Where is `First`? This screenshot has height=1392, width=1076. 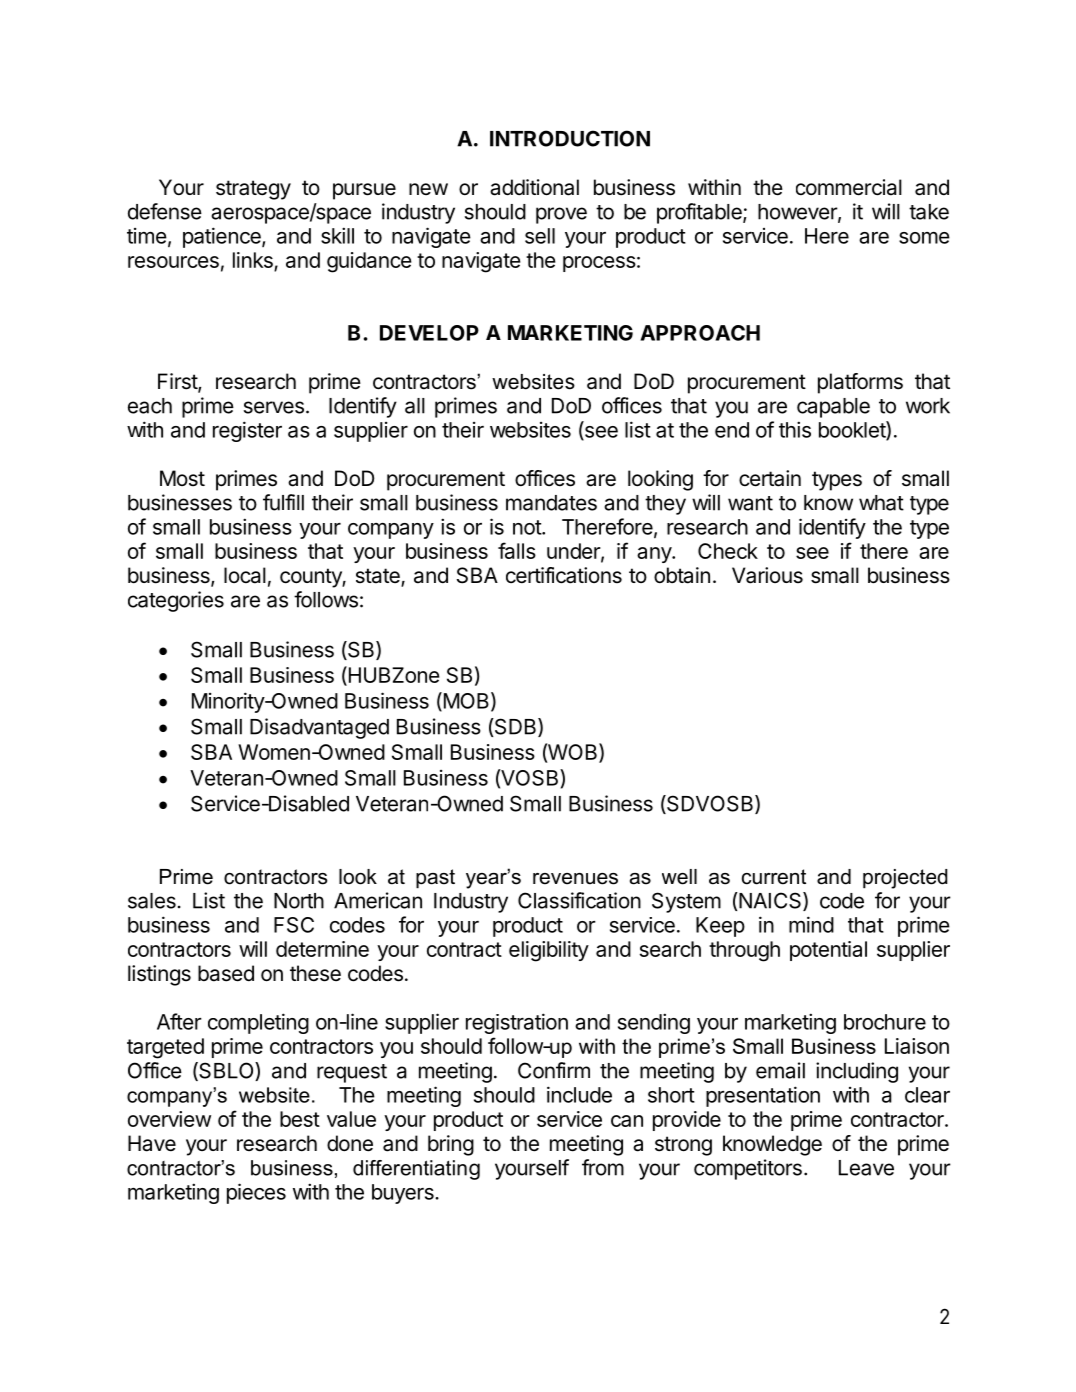
First is located at coordinates (178, 382).
